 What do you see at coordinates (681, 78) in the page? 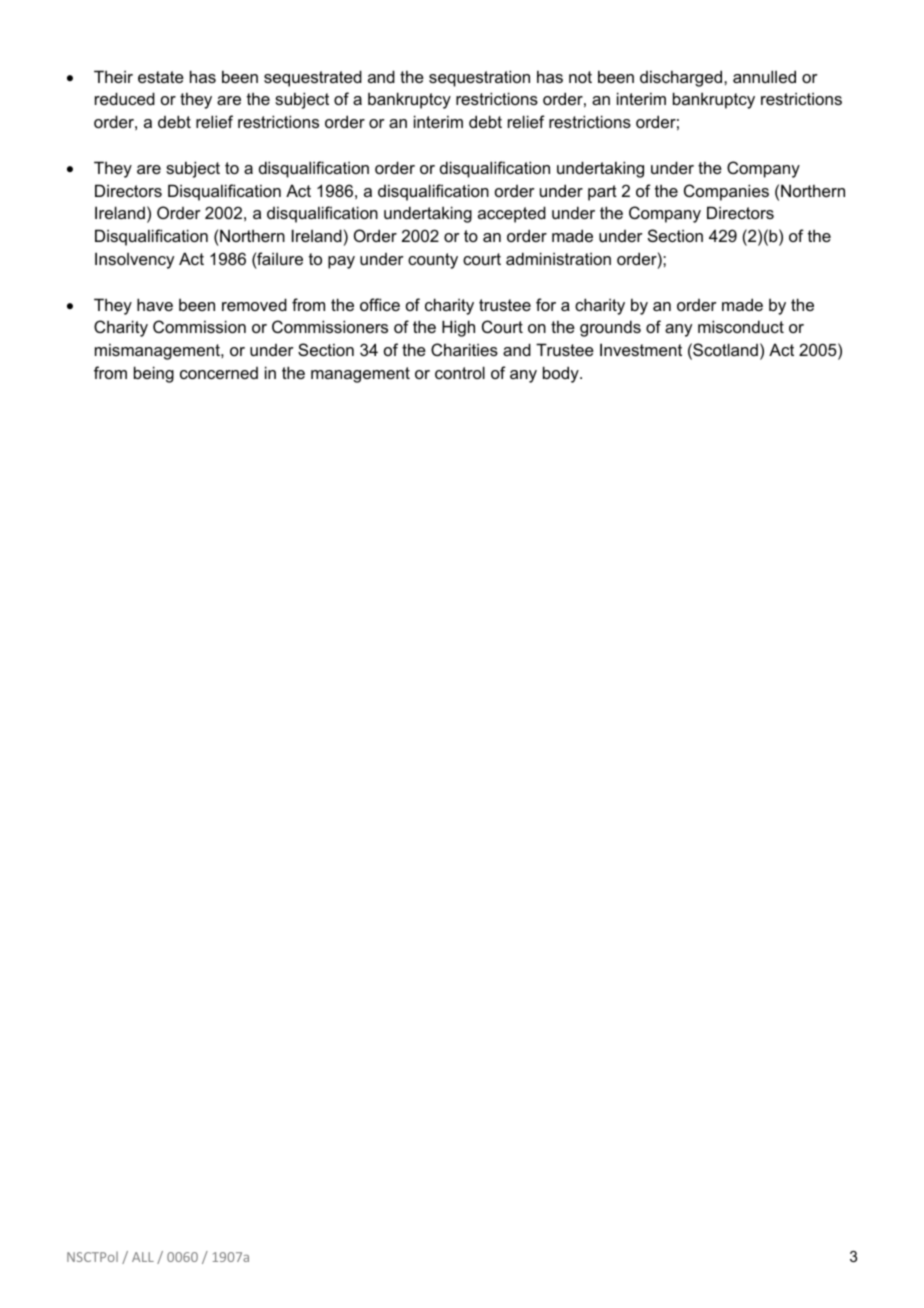
I see `discharged` at bounding box center [681, 78].
